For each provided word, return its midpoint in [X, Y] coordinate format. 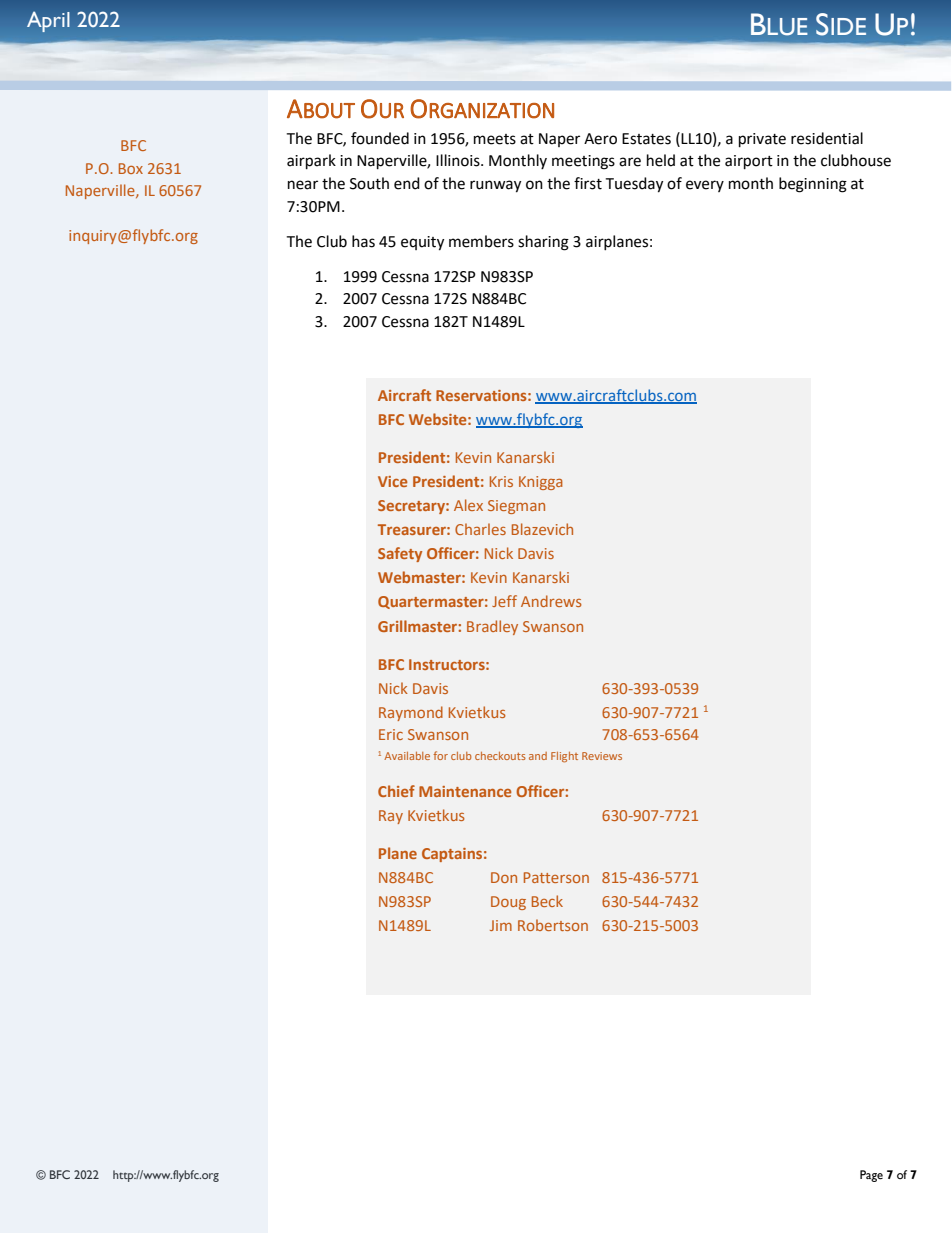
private [762, 140]
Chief [396, 791]
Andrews [551, 601]
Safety [400, 554]
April [48, 22]
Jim [501, 925]
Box [131, 168]
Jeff [504, 601]
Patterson [556, 877]
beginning [813, 185]
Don [504, 877]
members [481, 241]
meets [495, 139]
